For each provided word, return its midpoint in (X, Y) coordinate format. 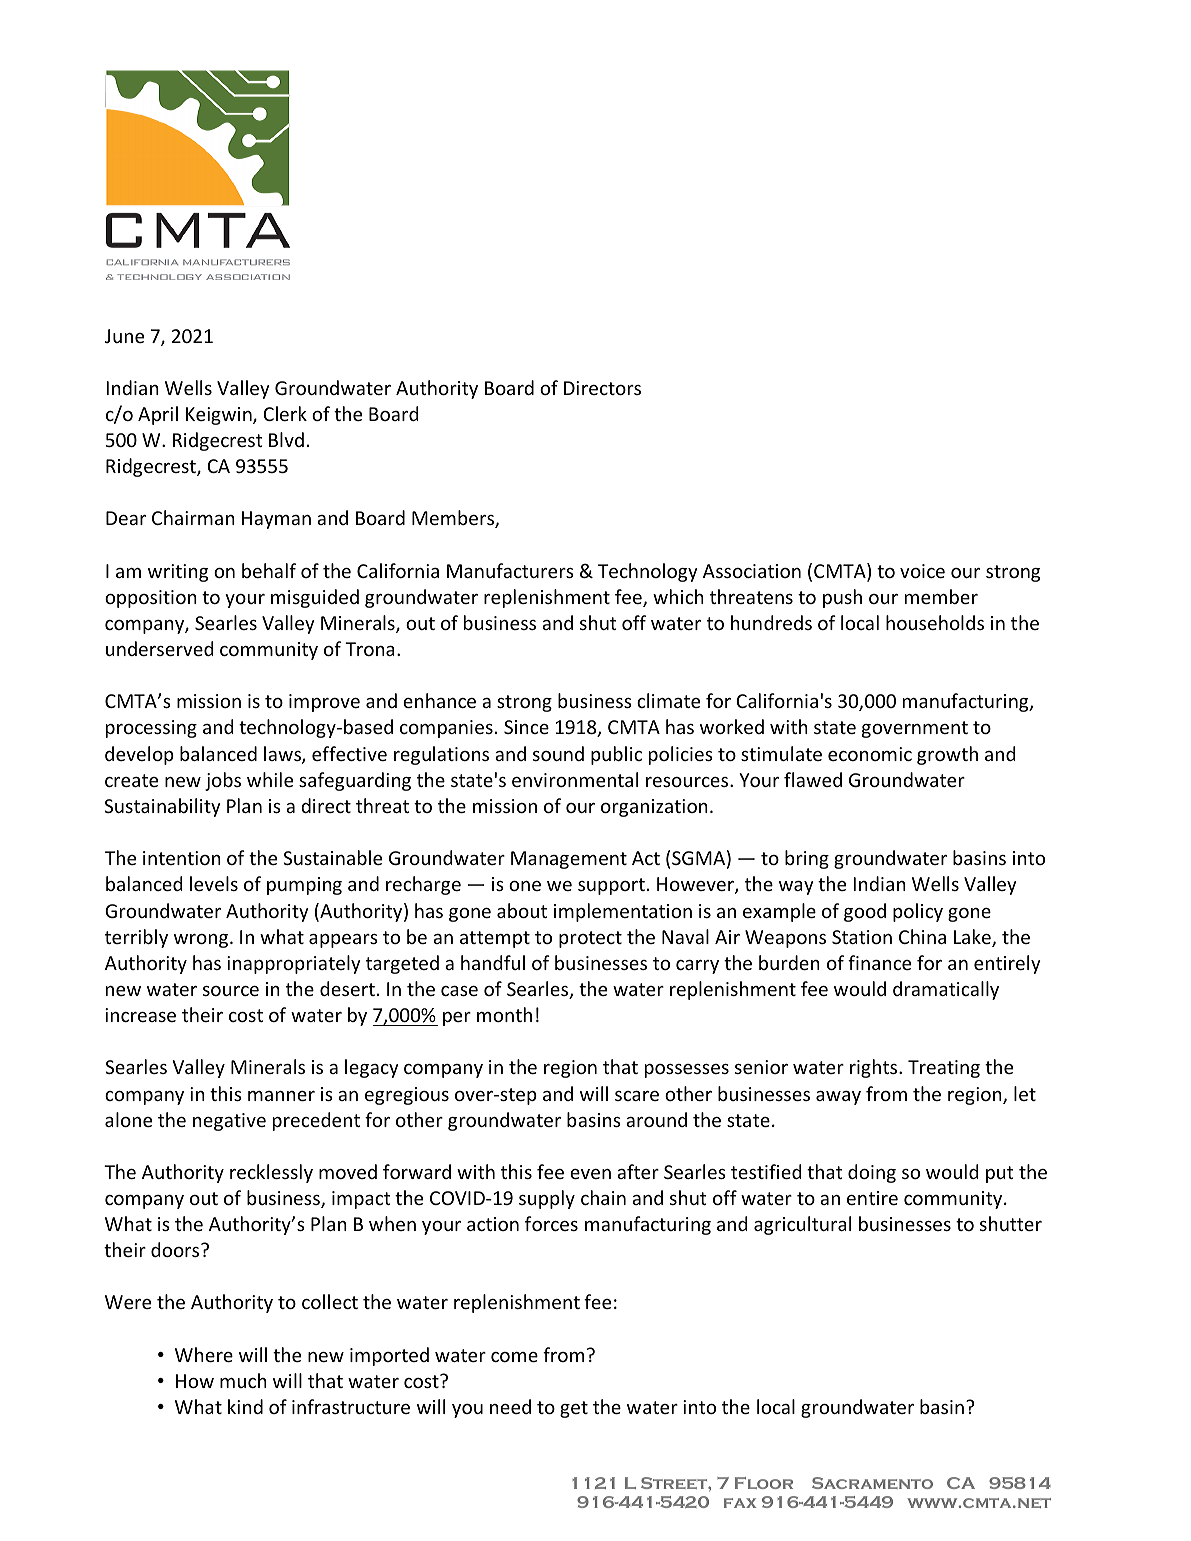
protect (590, 939)
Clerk (285, 413)
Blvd (286, 439)
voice (922, 571)
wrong (202, 941)
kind (245, 1406)
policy (918, 912)
